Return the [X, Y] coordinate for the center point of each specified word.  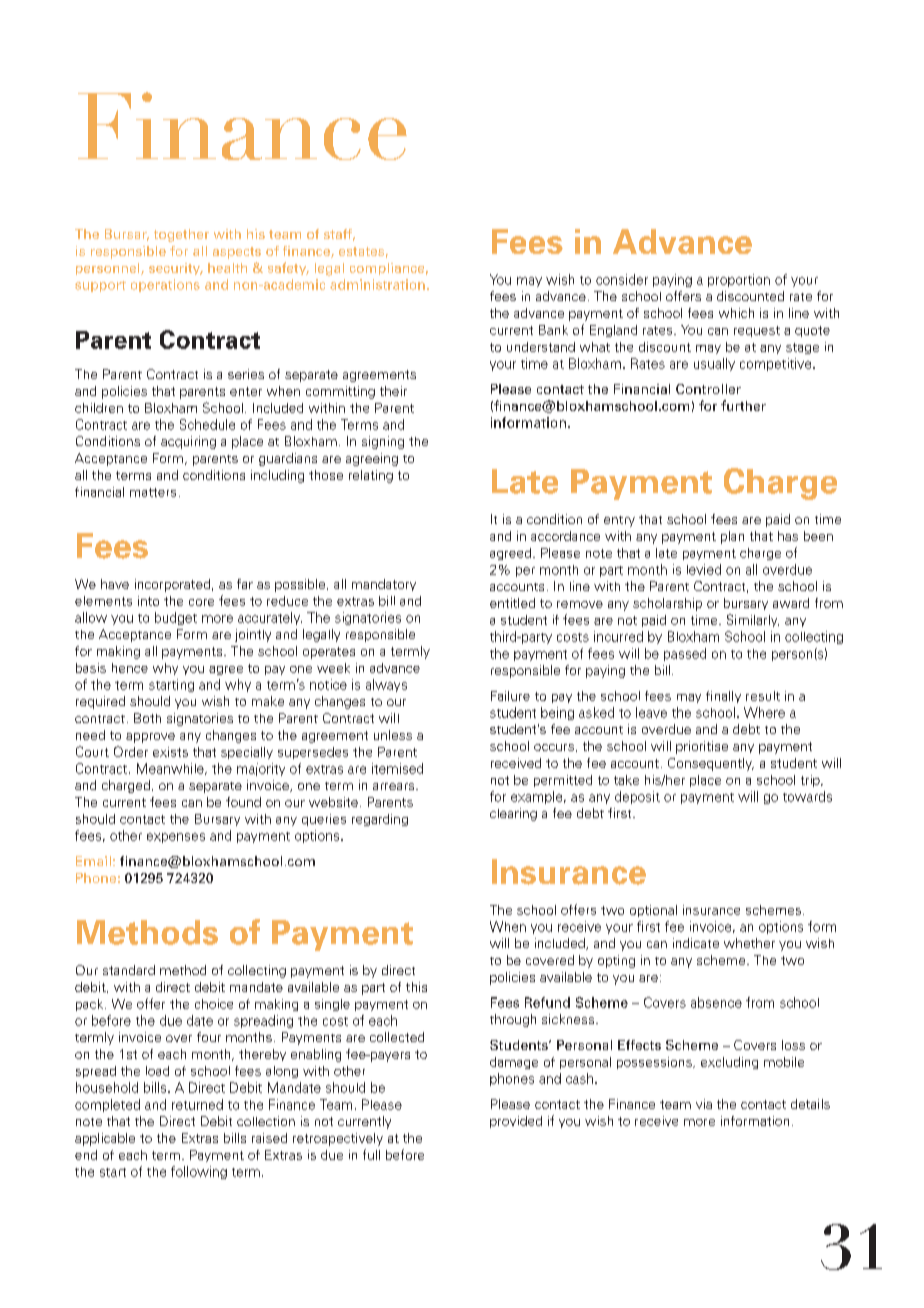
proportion [739, 280]
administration [377, 284]
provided [516, 1122]
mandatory [384, 585]
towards [807, 796]
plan [732, 537]
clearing [513, 814]
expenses [176, 838]
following [199, 1172]
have [115, 584]
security [176, 269]
